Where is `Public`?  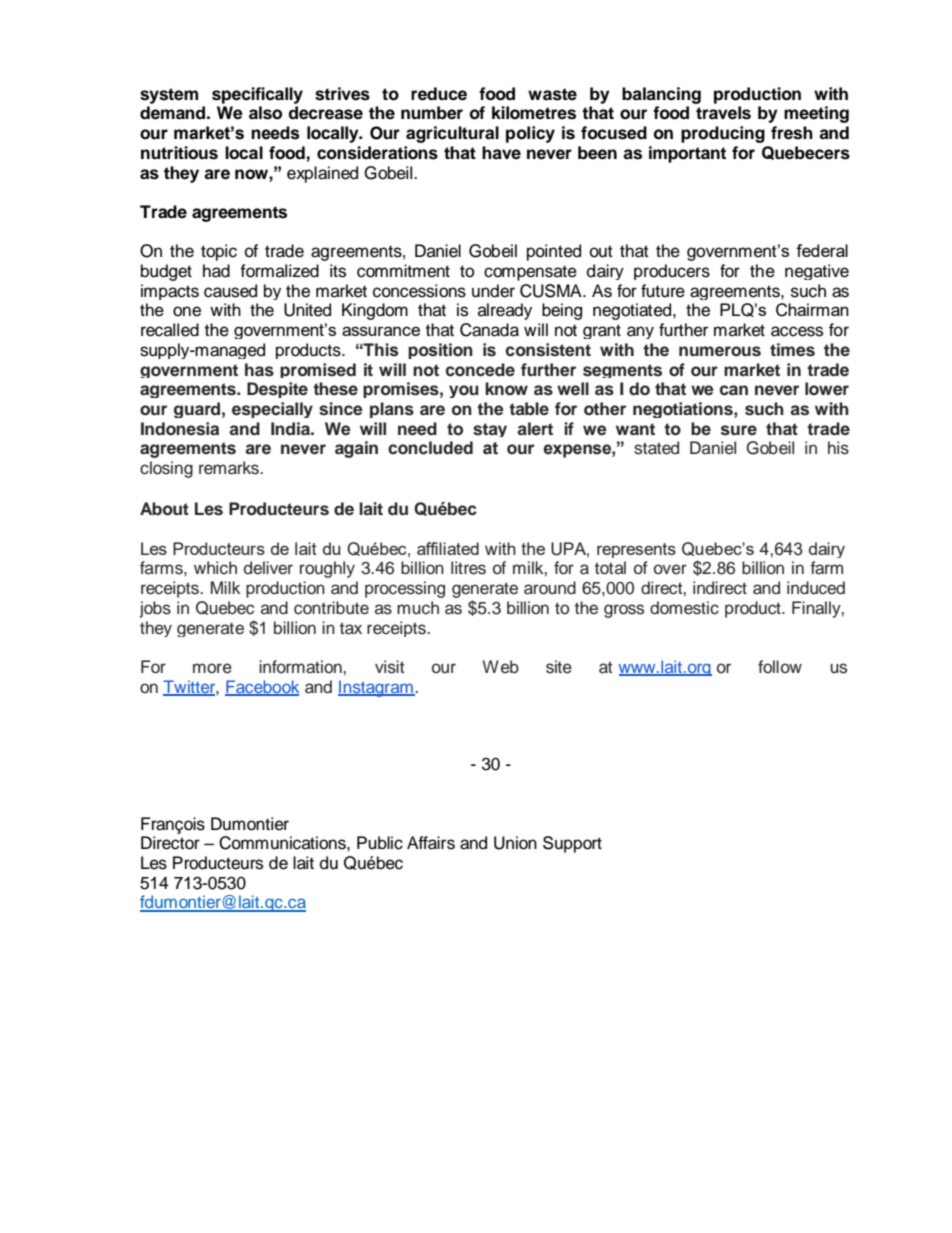
Public is located at coordinates (380, 843).
